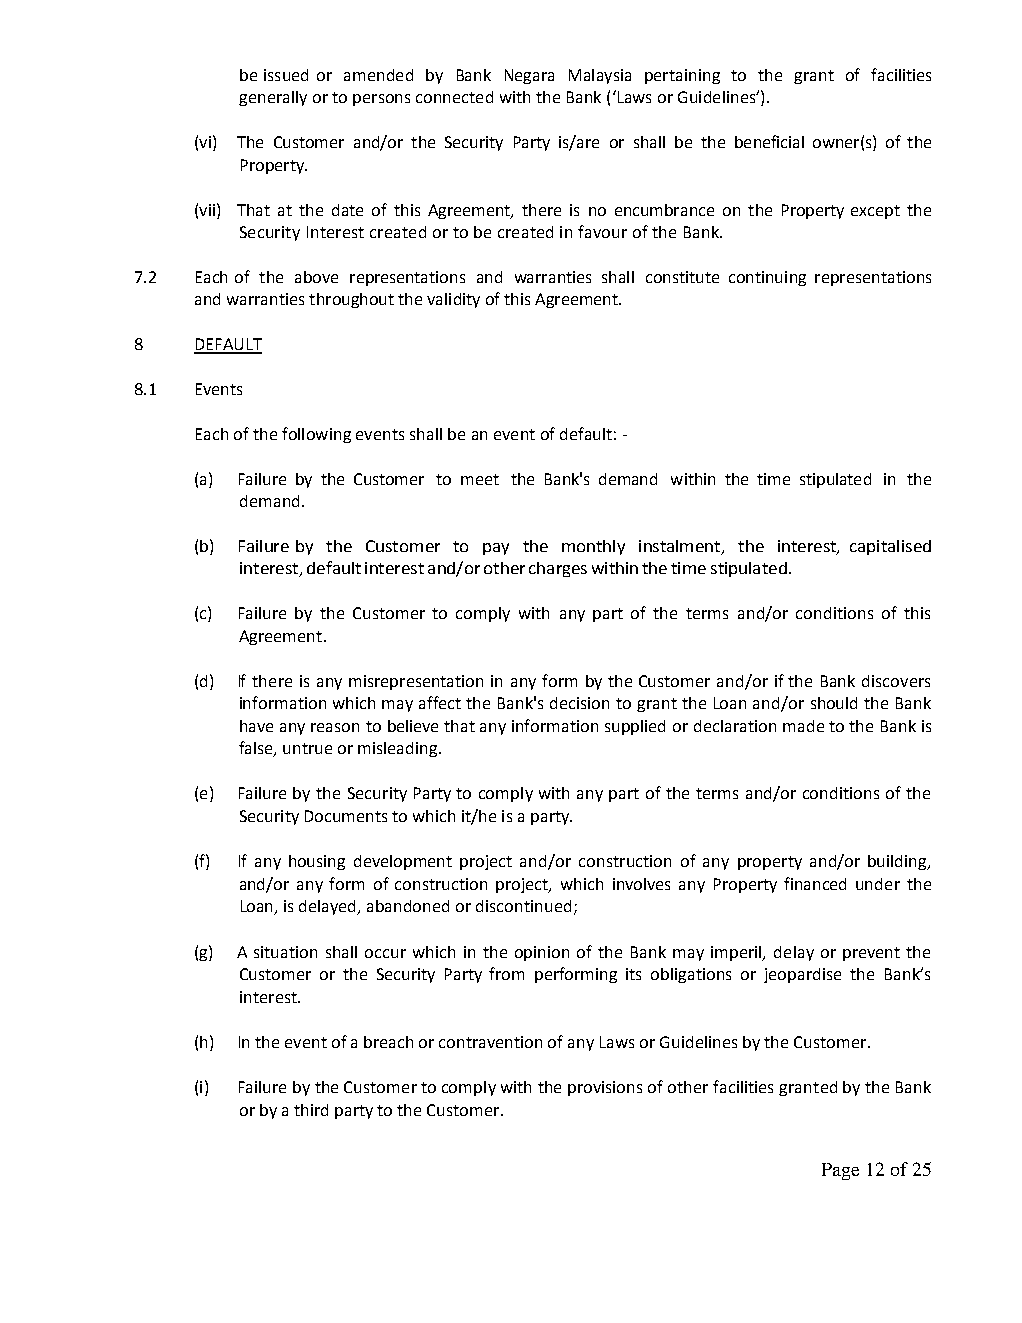 This screenshot has width=1022, height=1323. I want to click on meet, so click(480, 479).
